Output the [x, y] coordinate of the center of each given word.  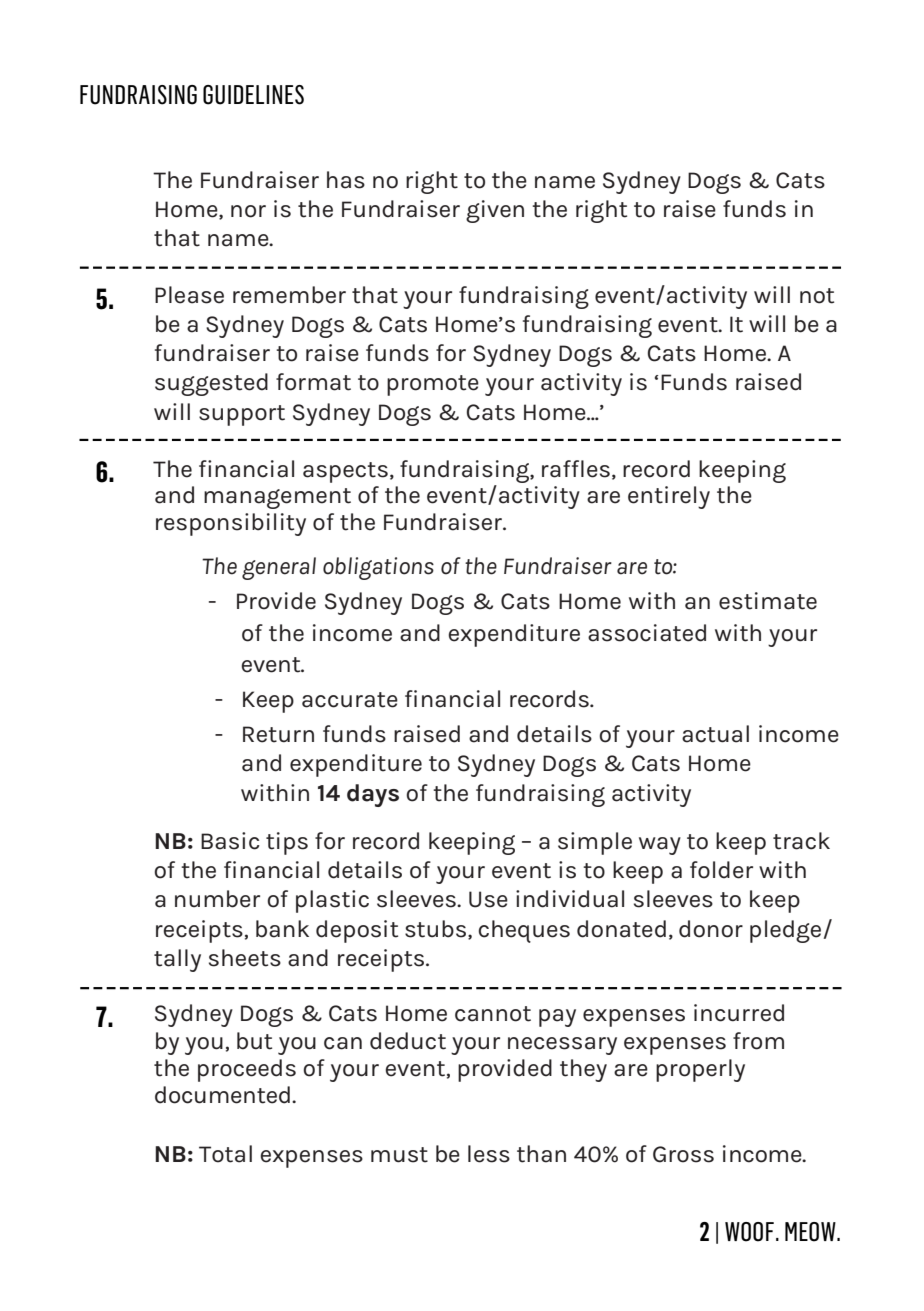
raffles [576, 469]
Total [225, 1154]
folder [721, 870]
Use [488, 899]
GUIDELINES [253, 95]
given [495, 211]
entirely [669, 497]
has [346, 180]
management [277, 498]
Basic [230, 841]
